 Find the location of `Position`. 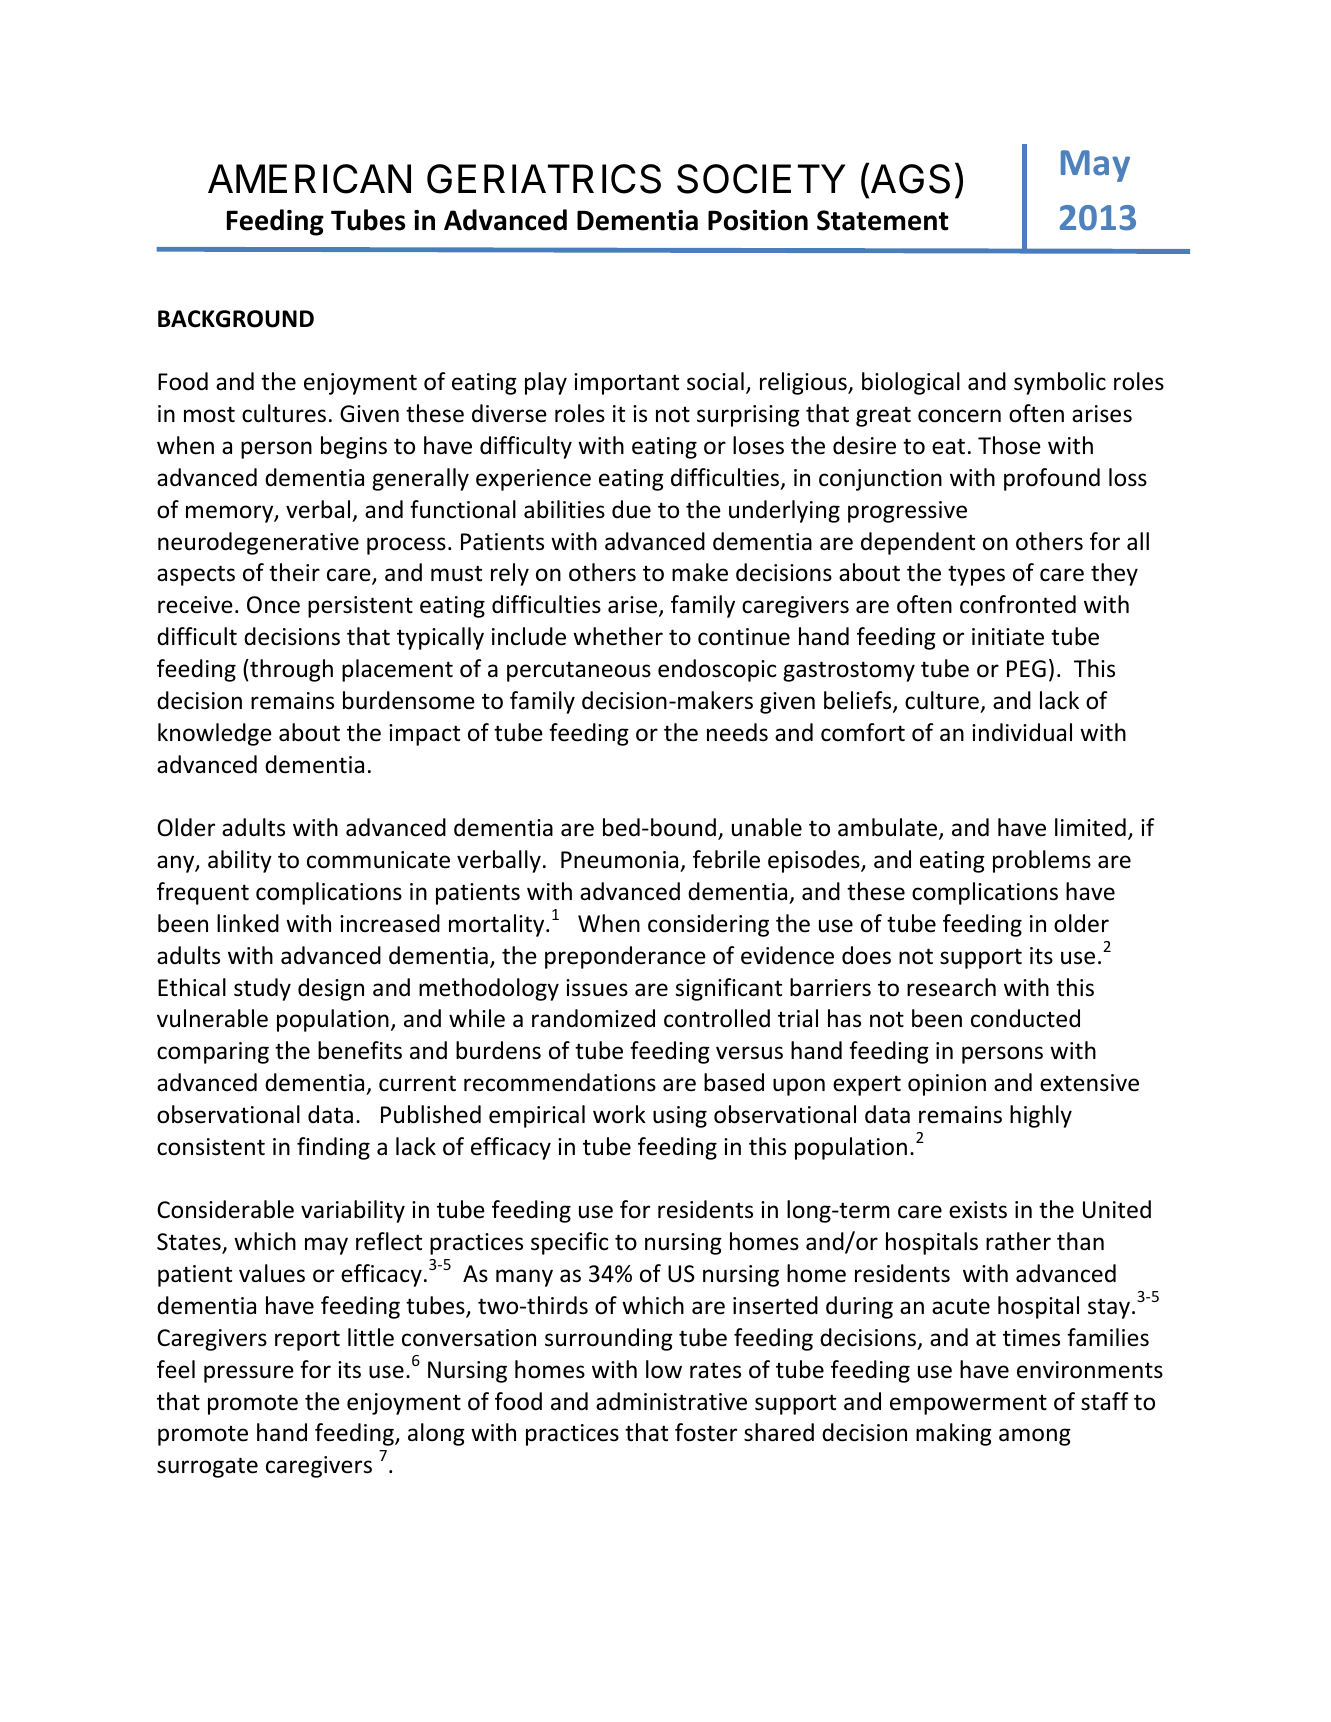

Position is located at coordinates (758, 220).
